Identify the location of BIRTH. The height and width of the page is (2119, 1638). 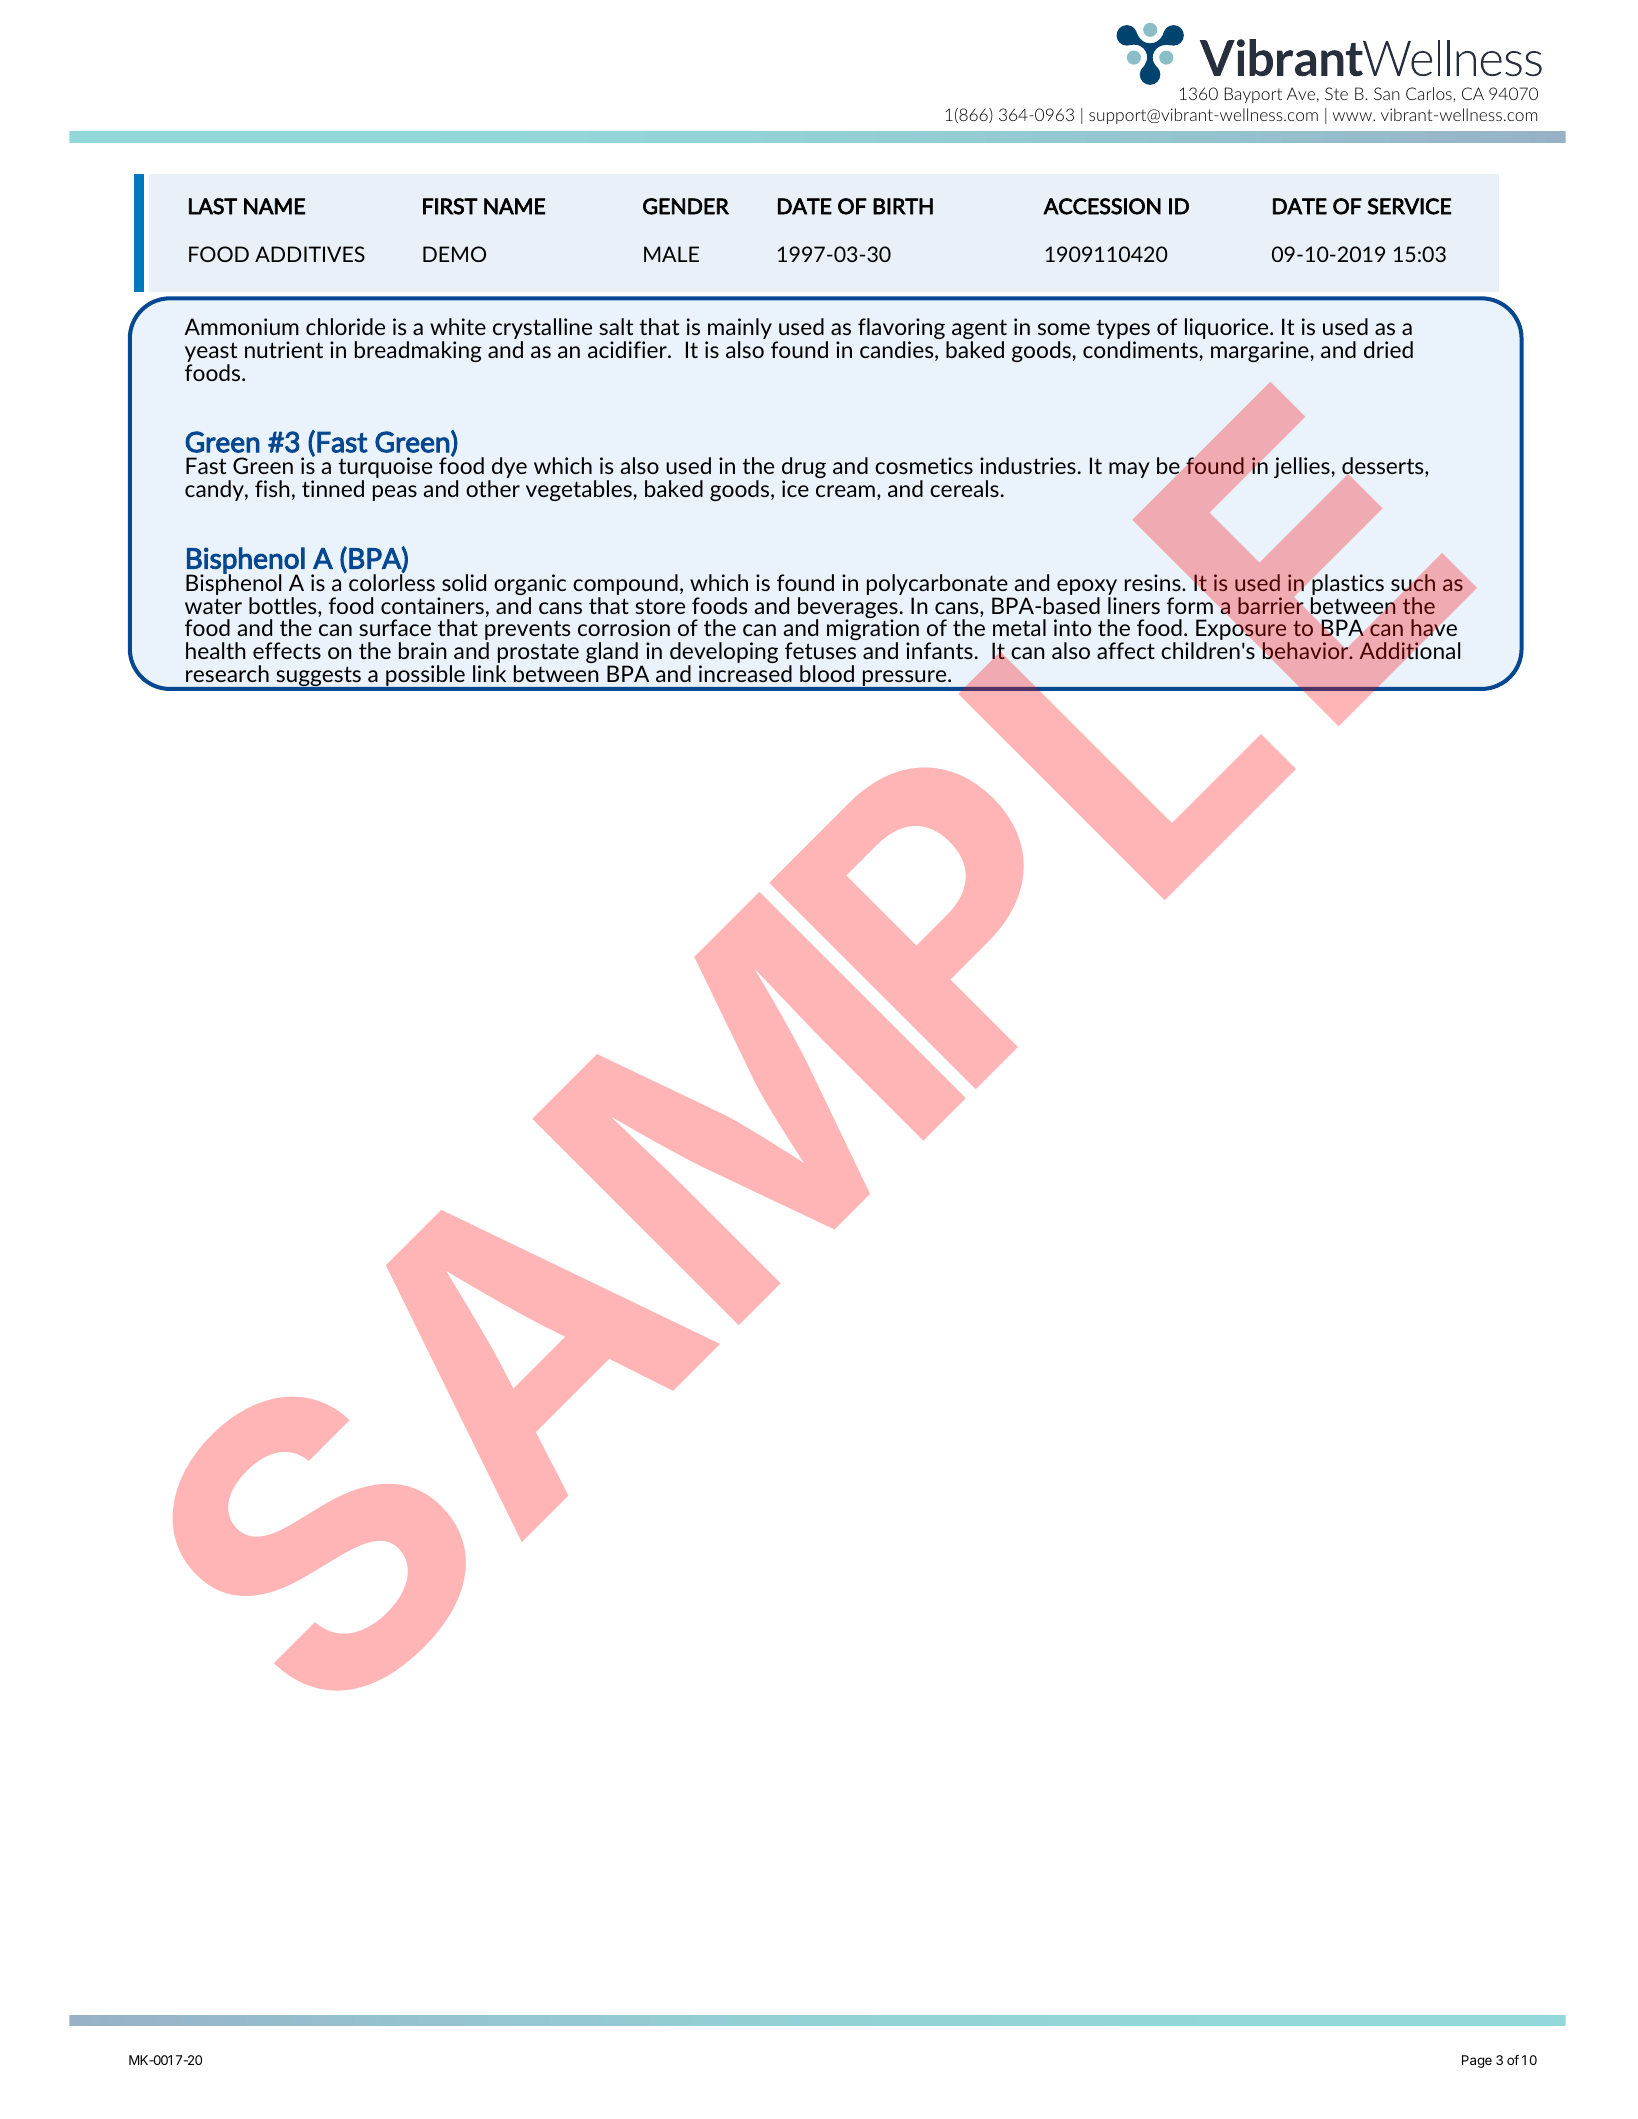
(903, 206).
